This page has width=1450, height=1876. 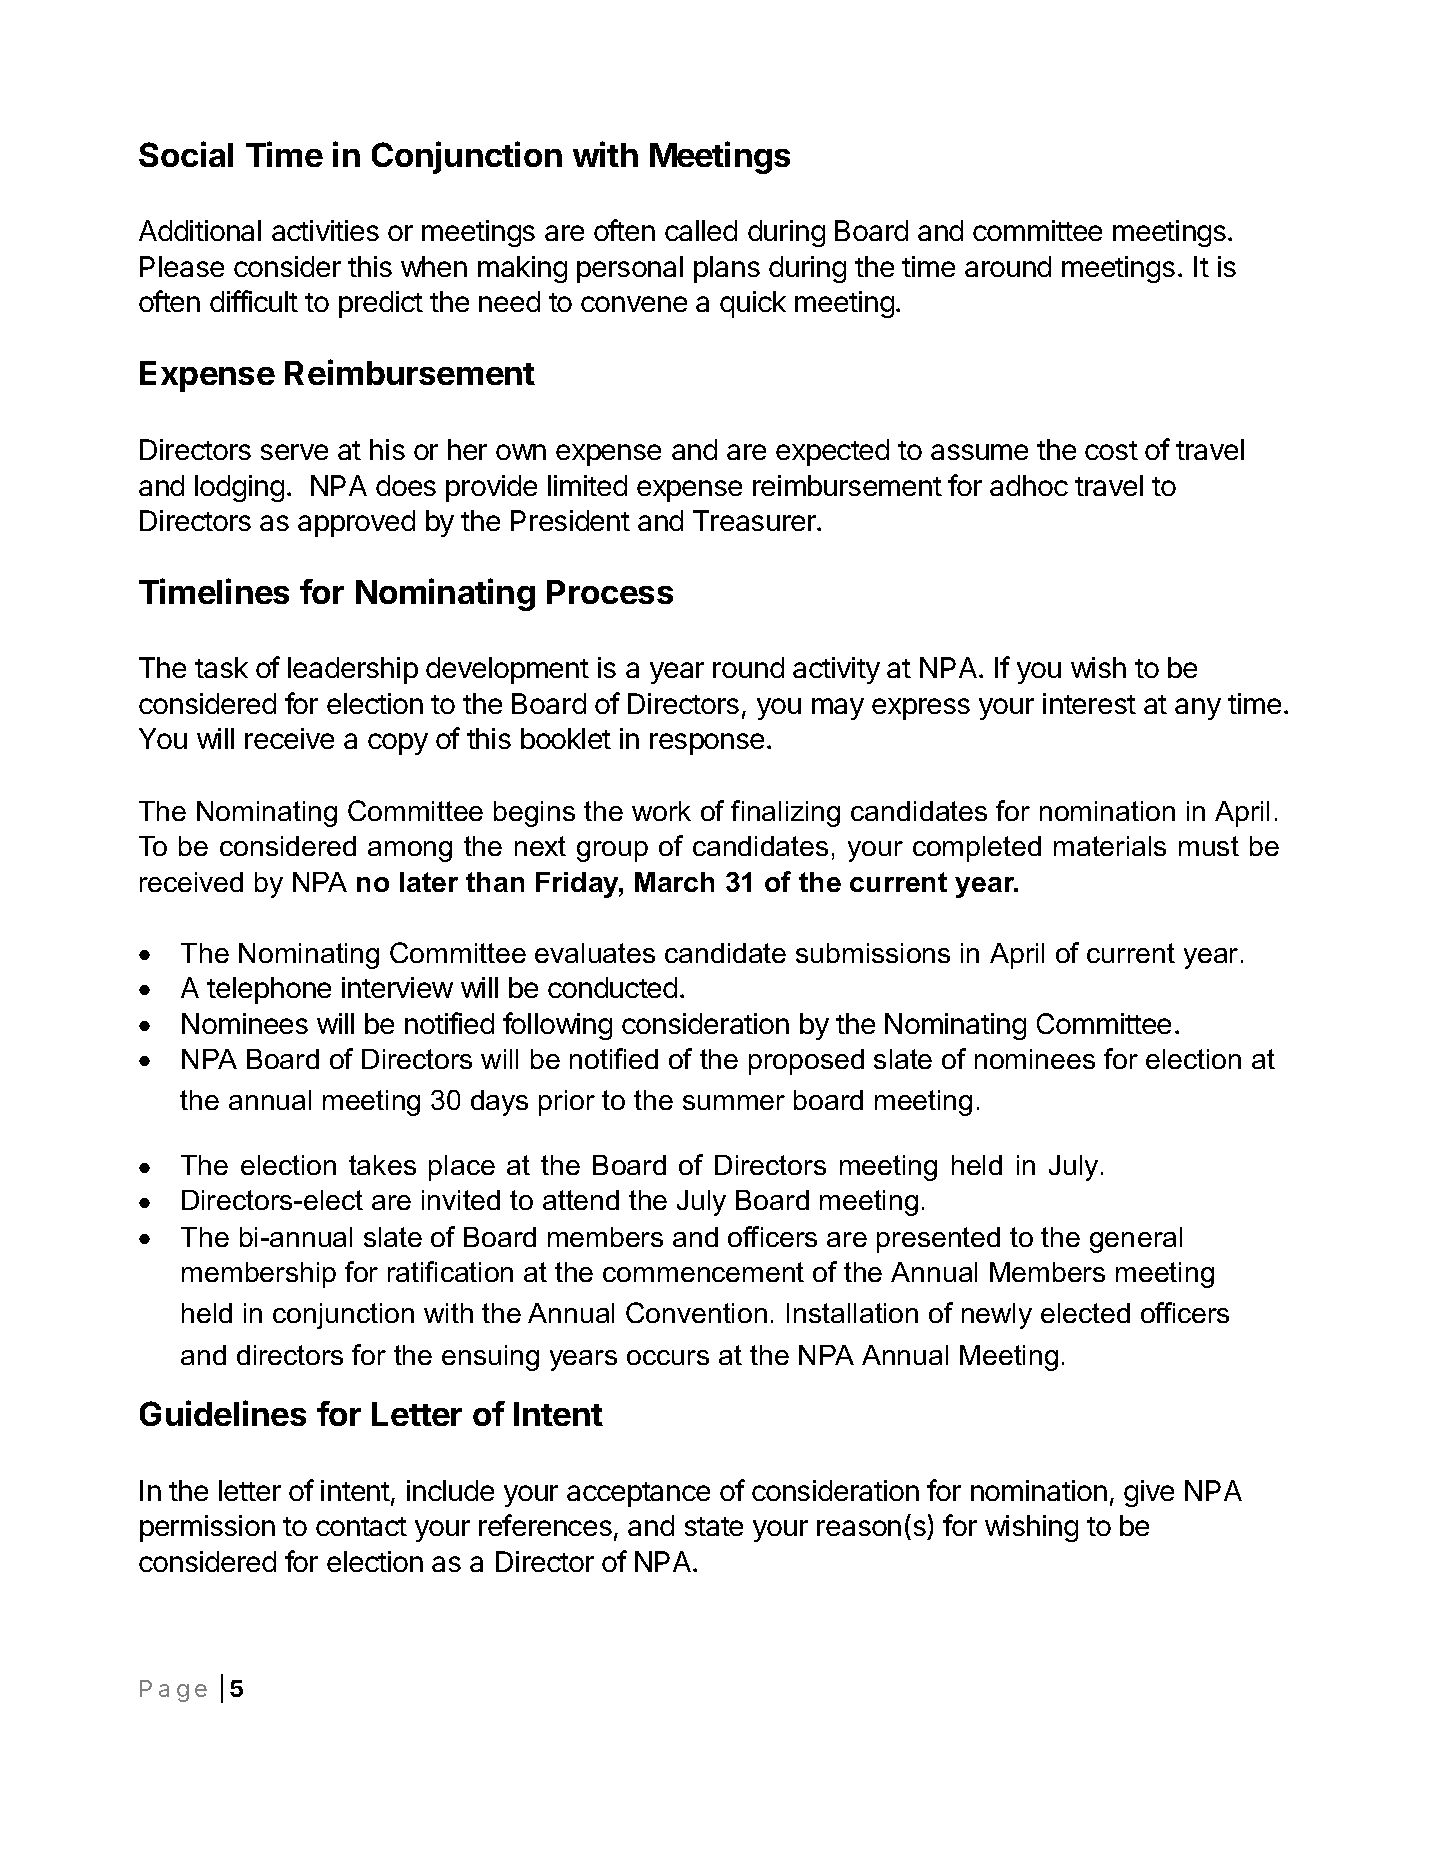 I want to click on adhoc, so click(x=1029, y=485).
